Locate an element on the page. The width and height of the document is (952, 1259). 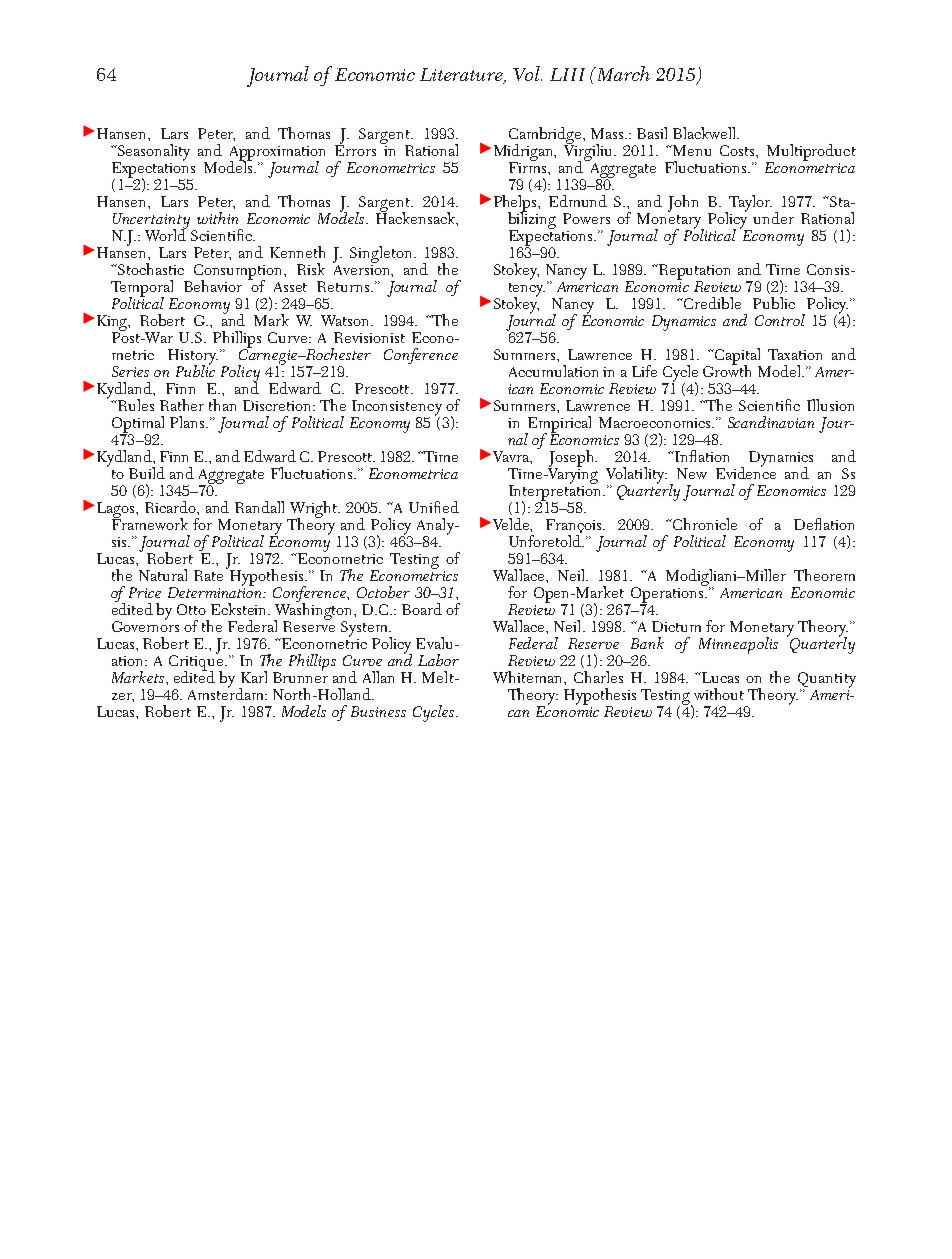
Amsterdam is located at coordinates (227, 693).
